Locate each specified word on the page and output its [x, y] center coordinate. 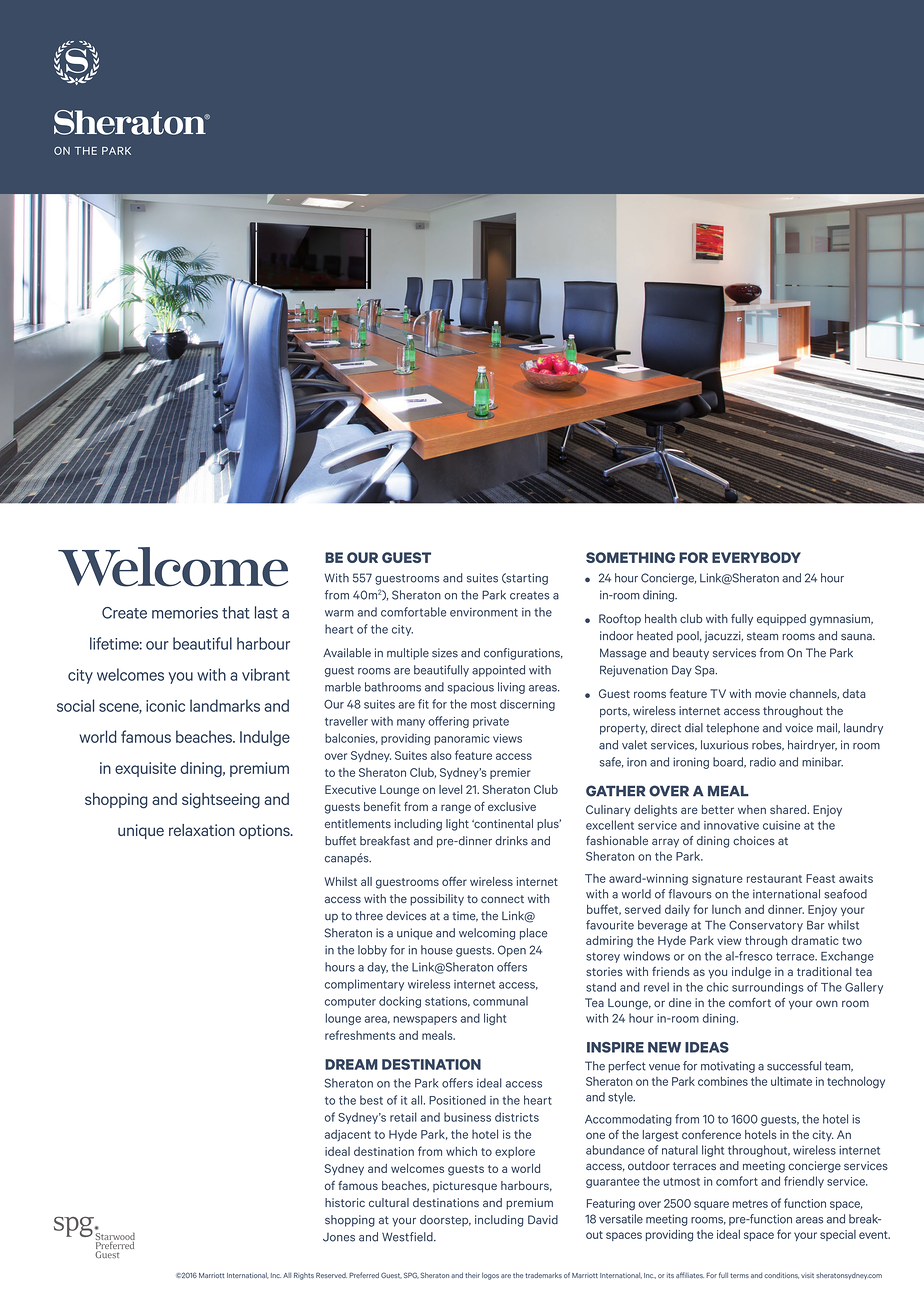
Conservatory [766, 926]
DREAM [351, 1064]
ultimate [791, 1081]
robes [768, 745]
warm [339, 613]
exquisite [145, 769]
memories [185, 613]
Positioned [457, 1100]
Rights [304, 1276]
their [472, 1275]
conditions [781, 1275]
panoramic [461, 739]
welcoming [487, 934]
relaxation [202, 830]
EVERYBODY [756, 557]
